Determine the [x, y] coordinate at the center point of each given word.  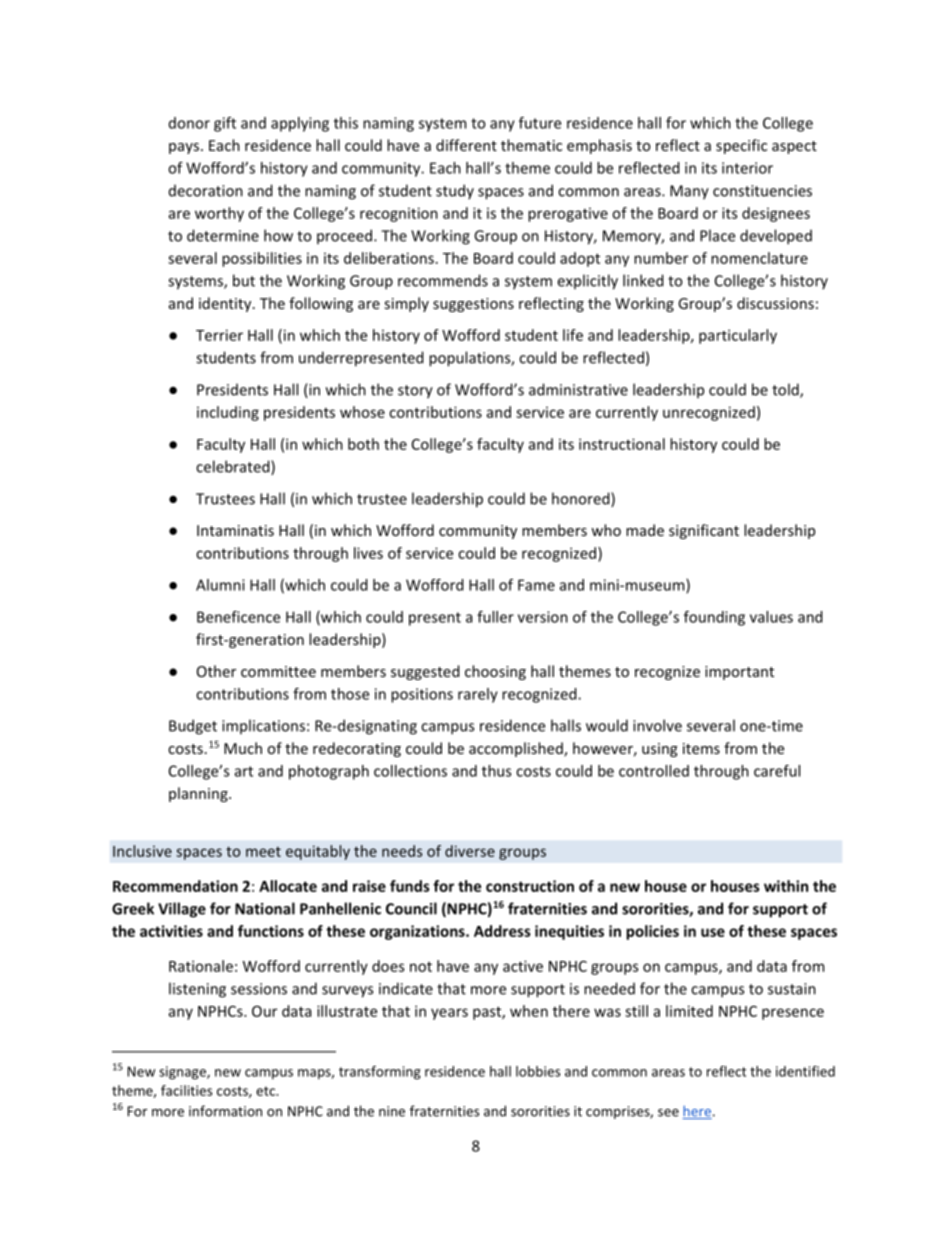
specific [741, 146]
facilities [186, 1090]
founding [714, 618]
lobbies [538, 1071]
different [466, 145]
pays [184, 148]
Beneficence [238, 617]
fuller [495, 617]
